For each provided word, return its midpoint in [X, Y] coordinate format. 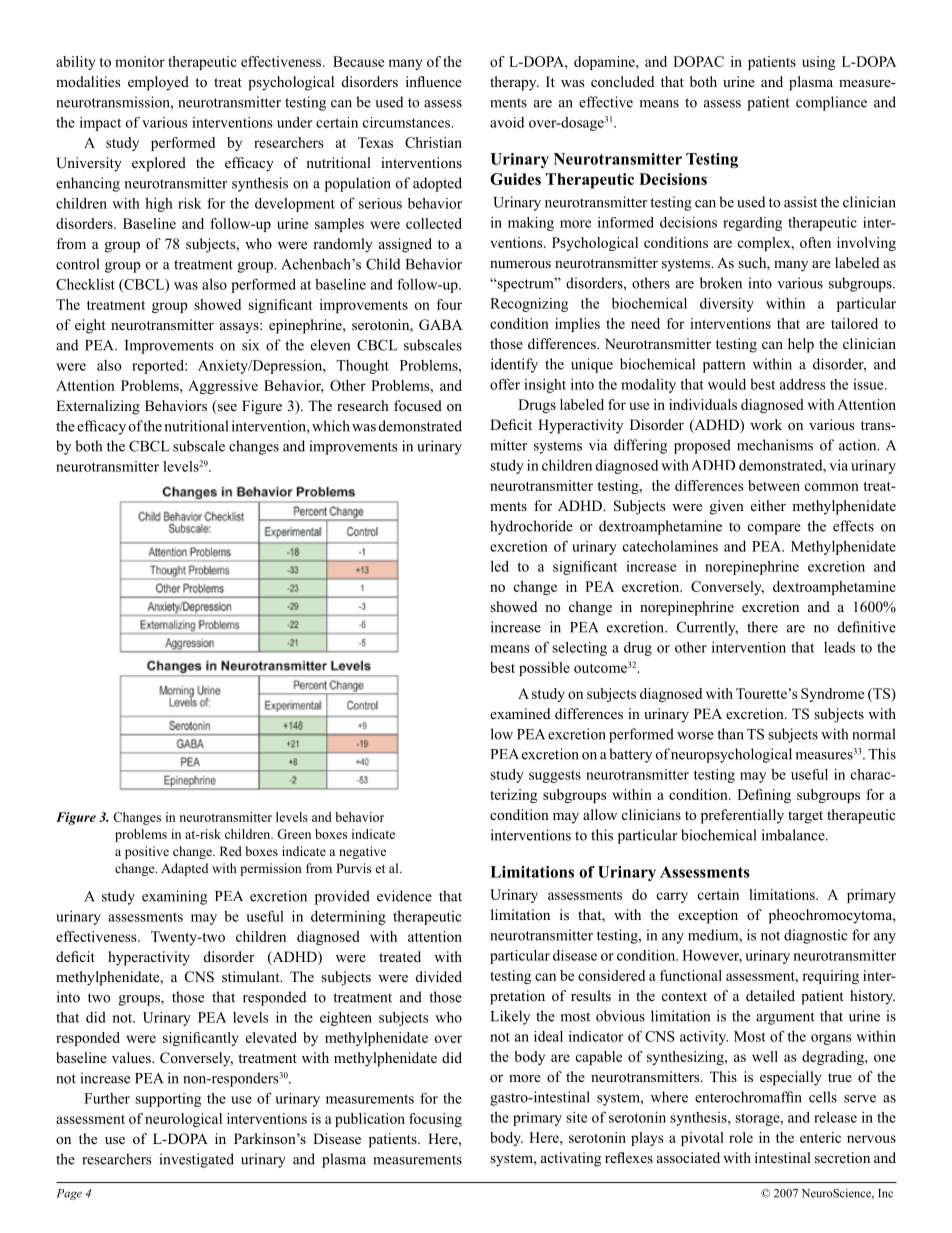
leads [839, 647]
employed [158, 83]
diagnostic [815, 936]
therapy [514, 83]
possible [544, 669]
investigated [197, 1160]
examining [174, 897]
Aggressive [223, 387]
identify [514, 365]
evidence [404, 896]
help [801, 345]
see [226, 409]
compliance [831, 103]
